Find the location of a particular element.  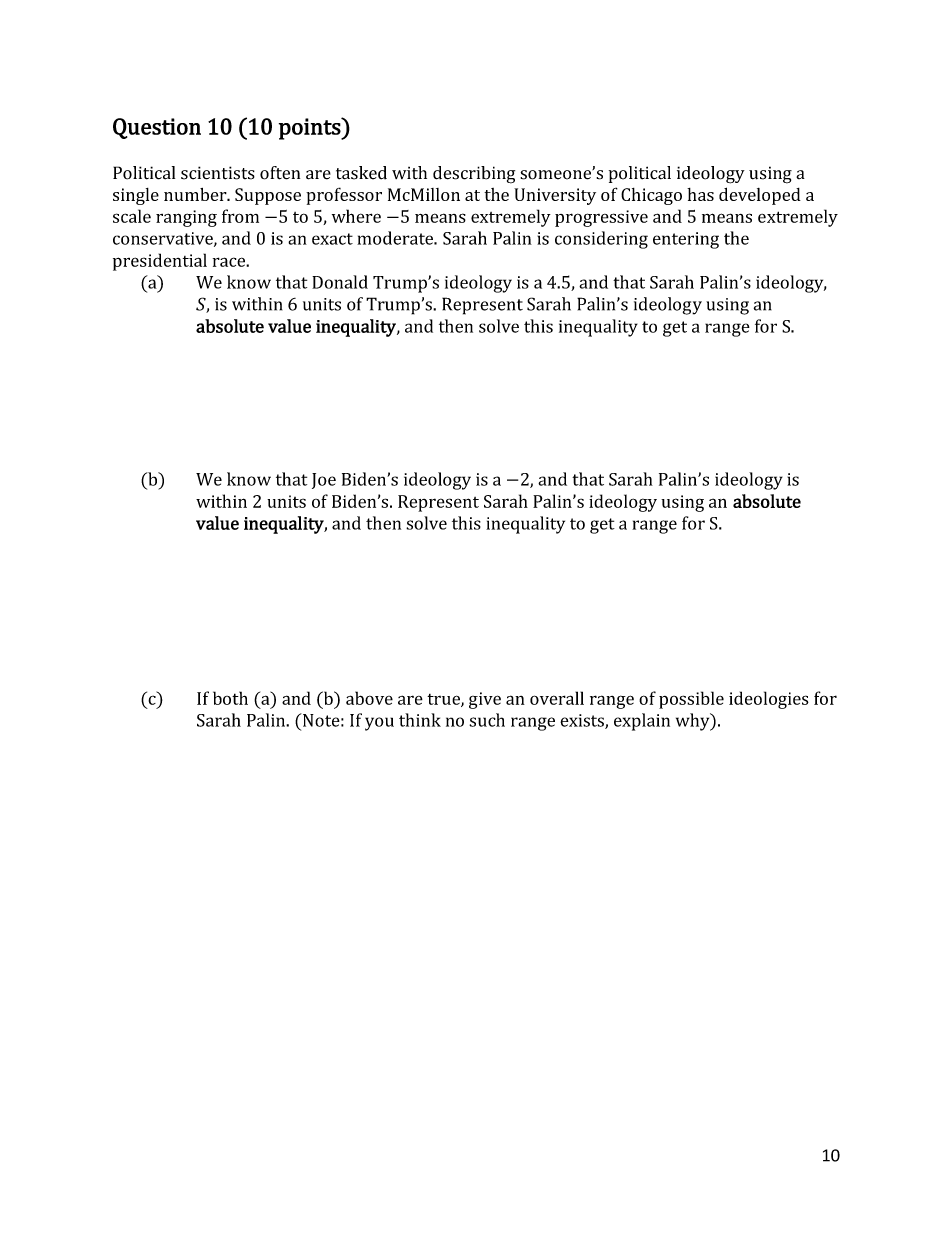

scientists is located at coordinates (218, 173).
